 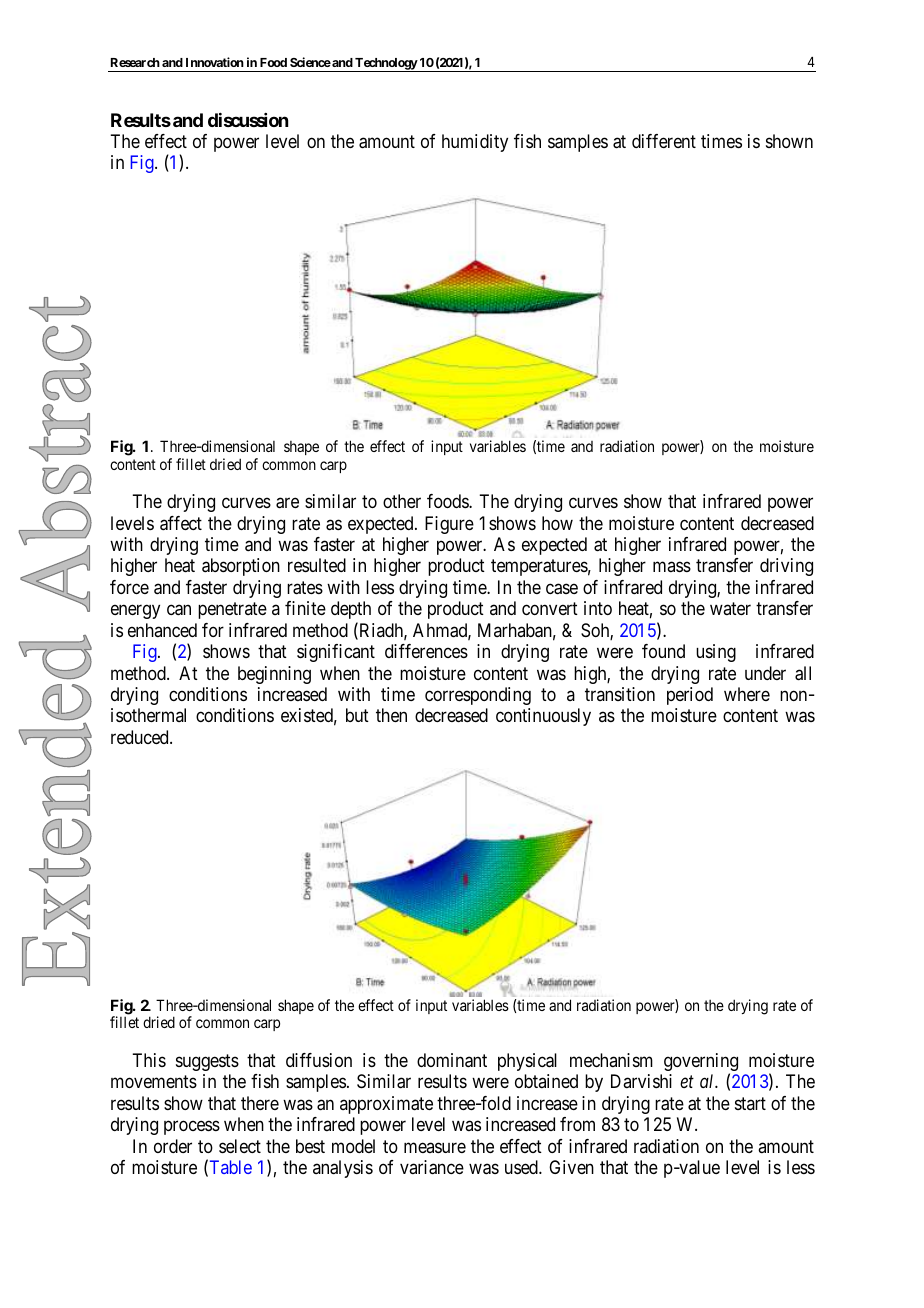 I want to click on affect, so click(x=181, y=523).
